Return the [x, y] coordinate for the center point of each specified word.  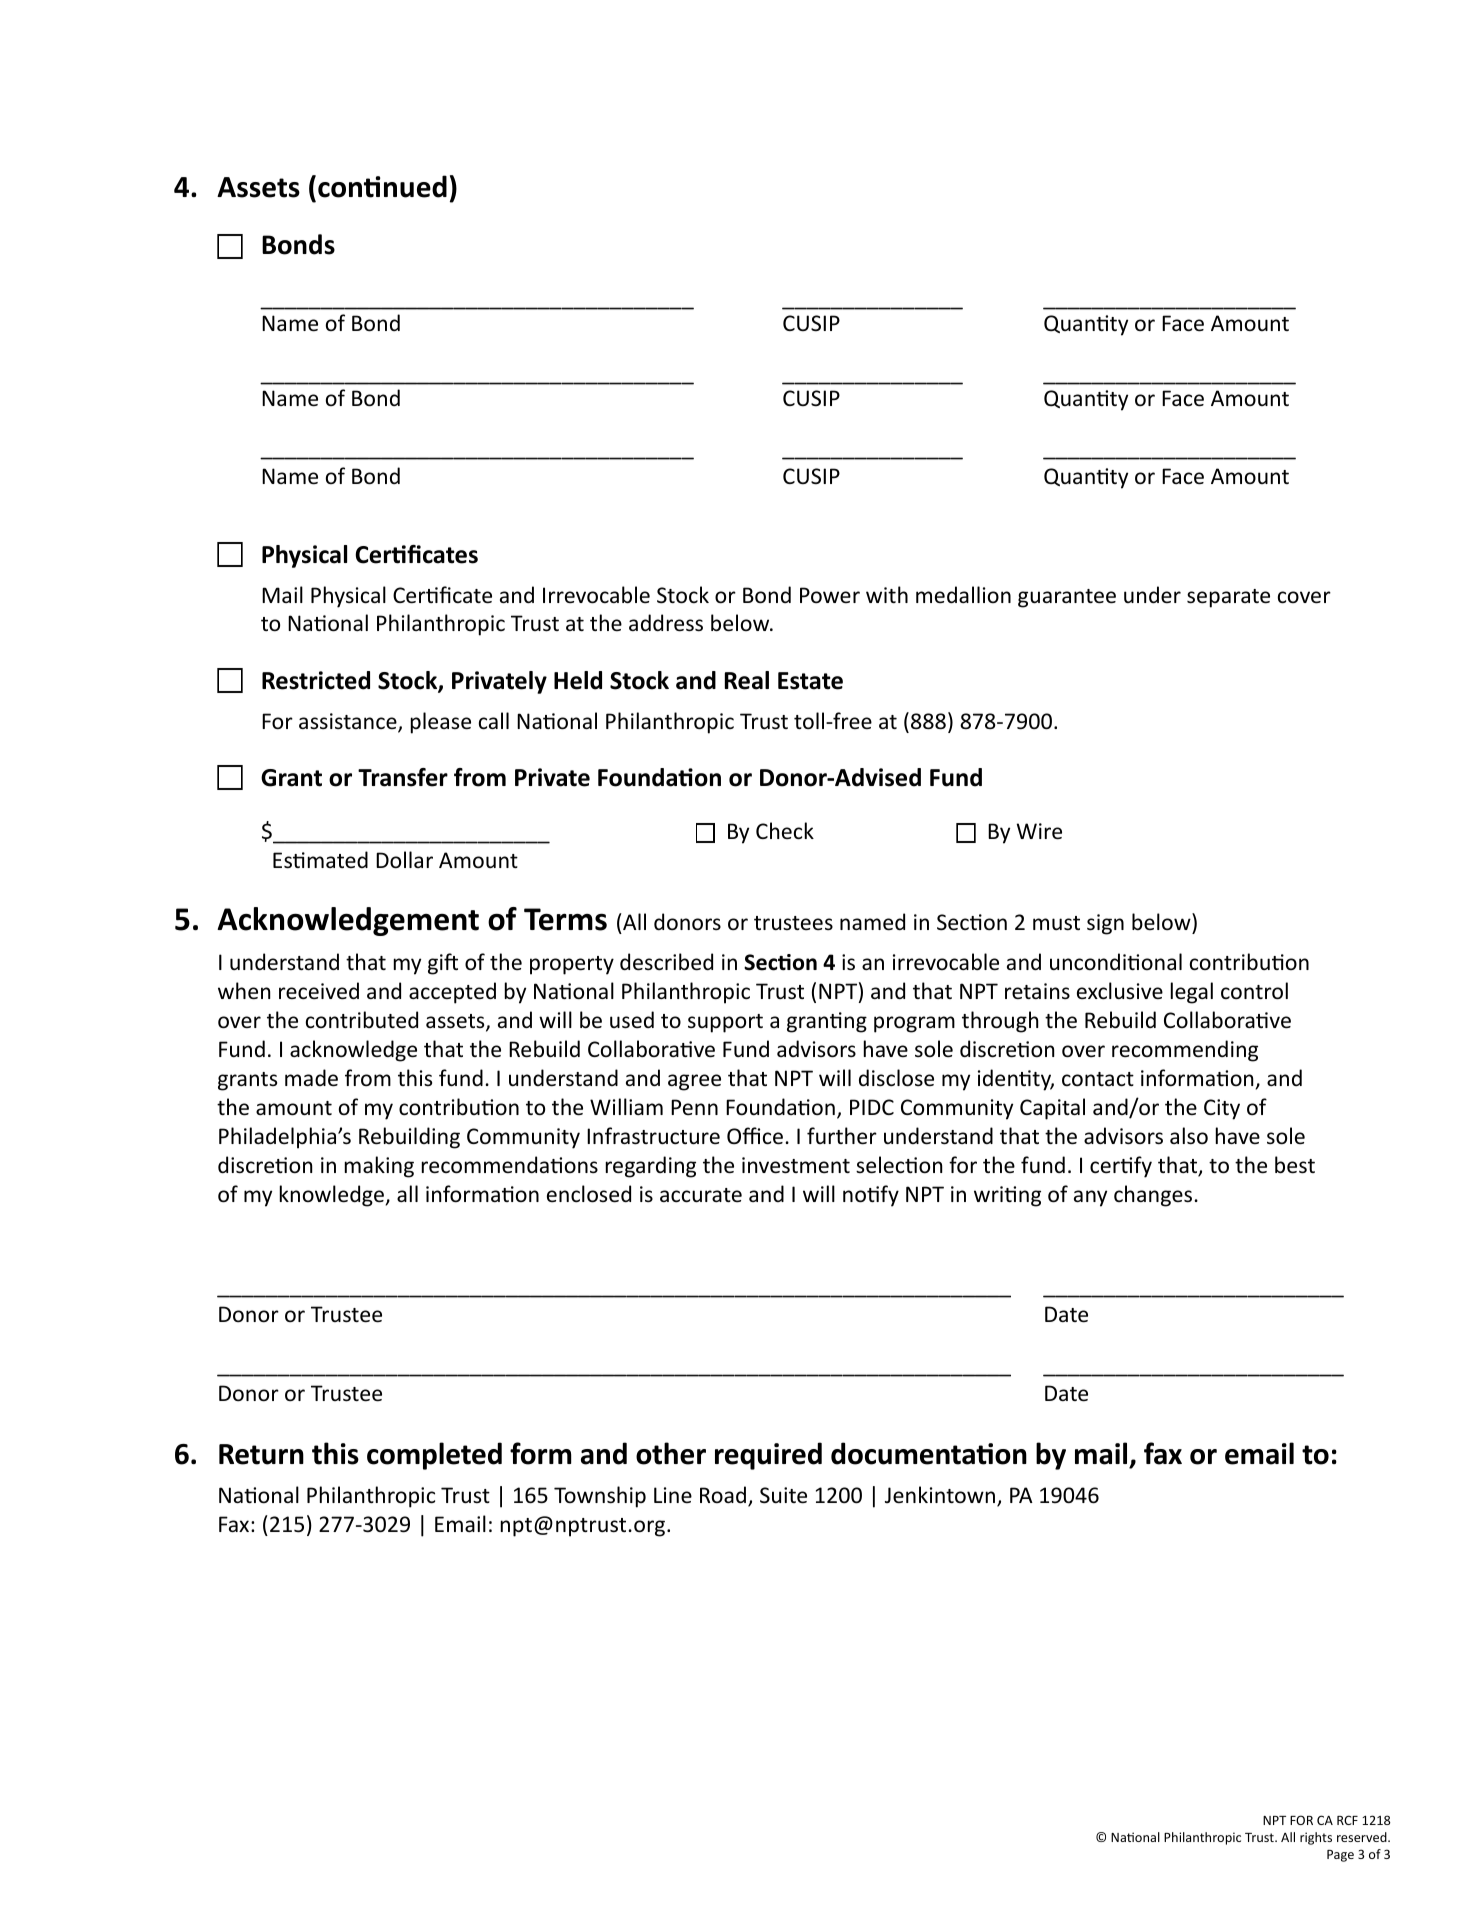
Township [600, 1497]
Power [830, 595]
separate [1228, 598]
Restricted [316, 680]
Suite [783, 1495]
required [768, 1456]
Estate [810, 681]
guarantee [1067, 598]
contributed [362, 1020]
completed [434, 1456]
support [725, 1023]
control [1254, 991]
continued [382, 186]
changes [1153, 1196]
